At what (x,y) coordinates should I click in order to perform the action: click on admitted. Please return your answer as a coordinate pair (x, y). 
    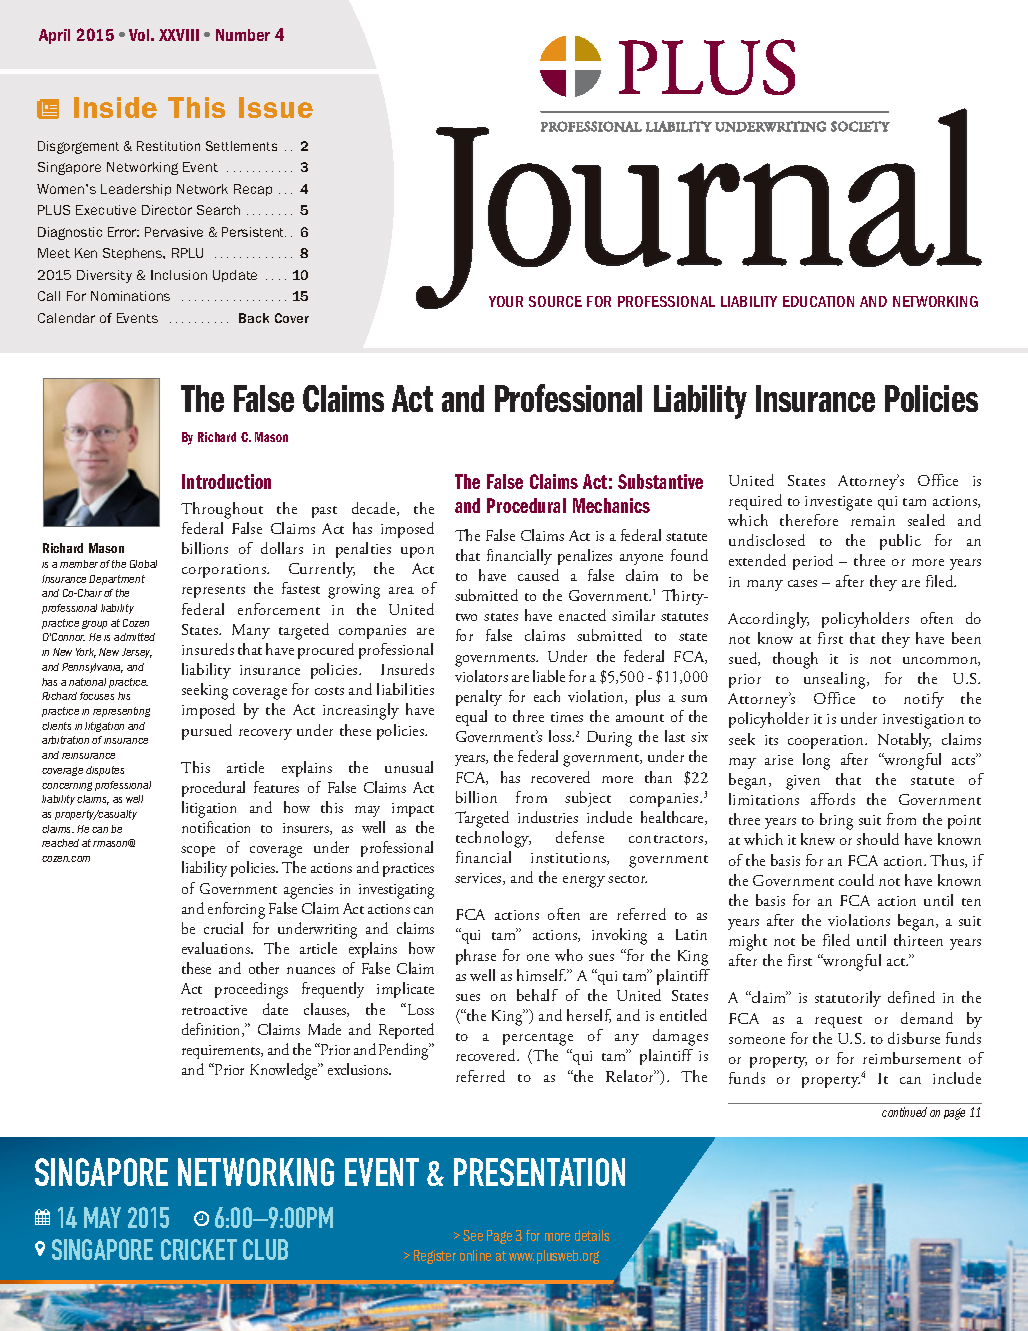
    Looking at the image, I should click on (134, 637).
